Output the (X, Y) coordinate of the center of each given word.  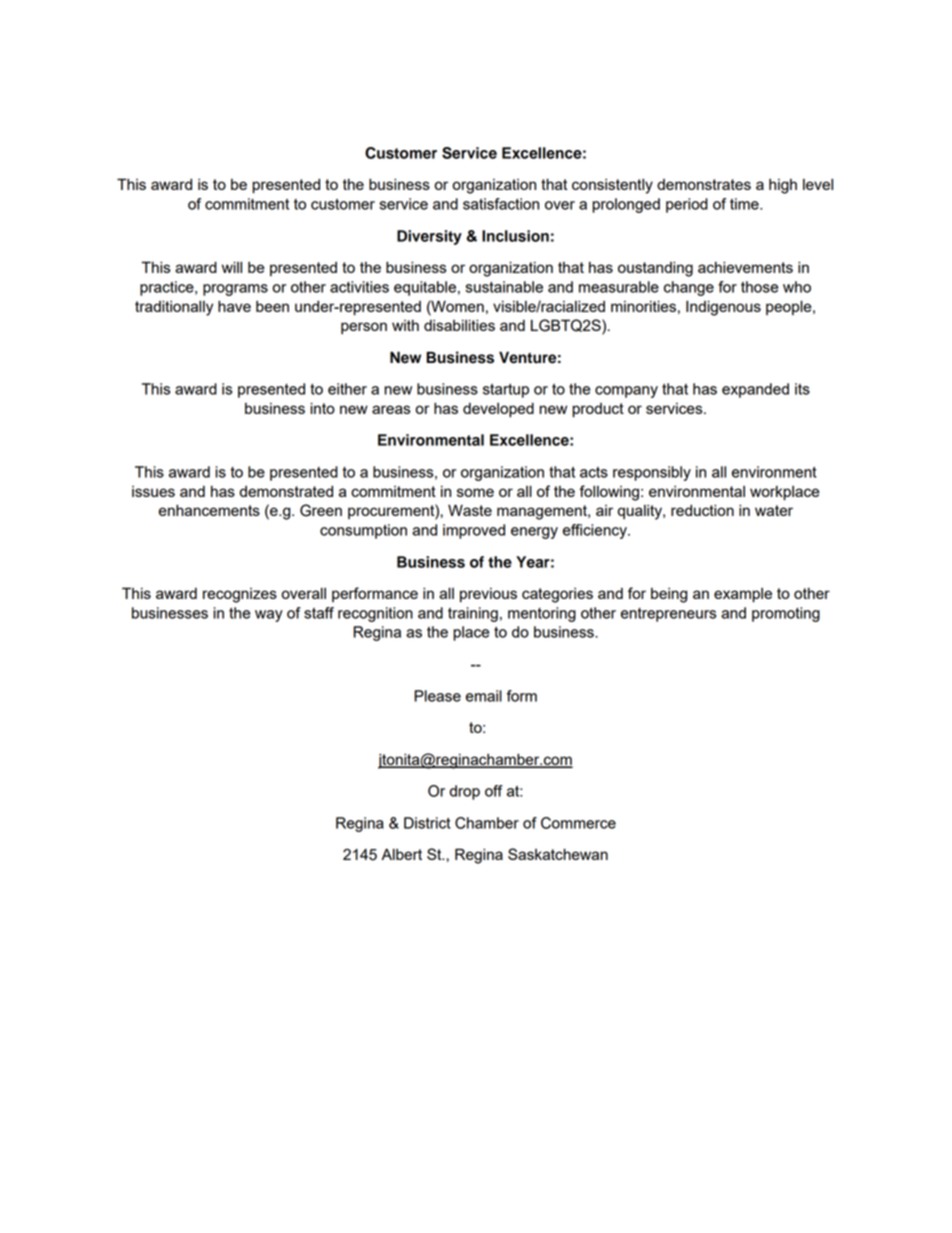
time (745, 204)
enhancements (209, 510)
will (232, 267)
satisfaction (501, 204)
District (427, 823)
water (774, 510)
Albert (401, 854)
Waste (470, 510)
